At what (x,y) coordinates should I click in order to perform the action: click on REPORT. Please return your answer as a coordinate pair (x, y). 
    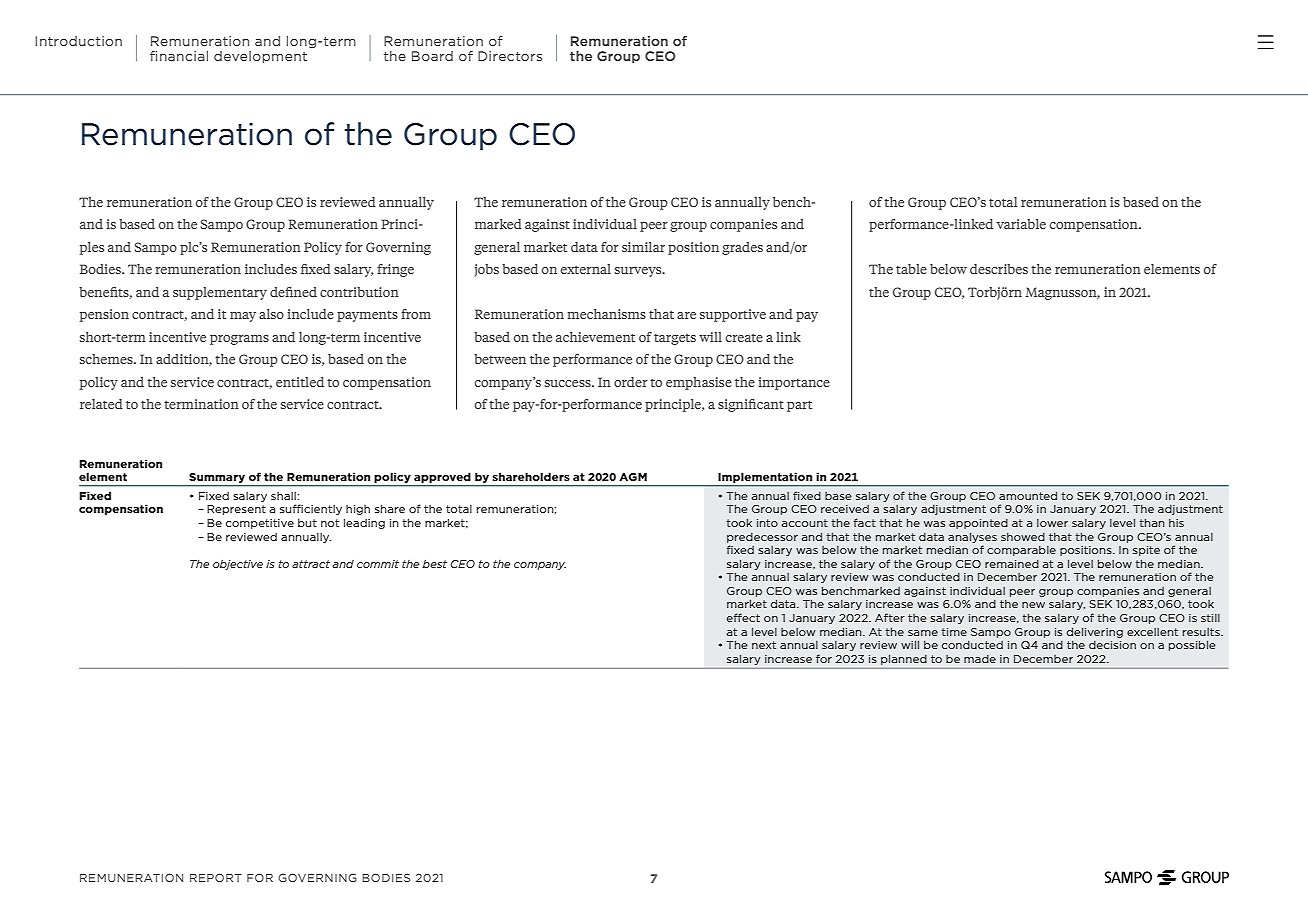
    Looking at the image, I should click on (216, 877).
